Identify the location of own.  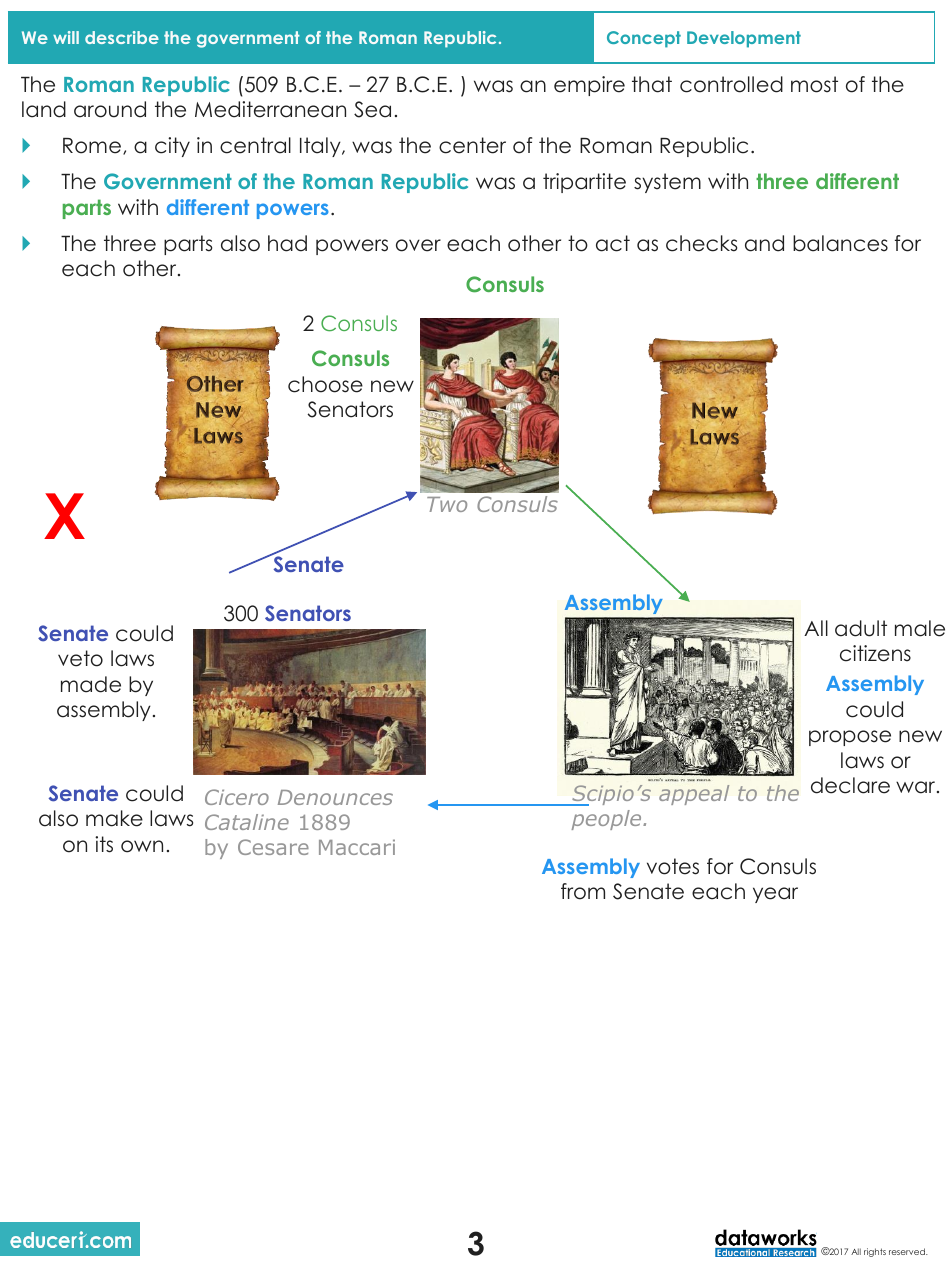
(142, 846).
